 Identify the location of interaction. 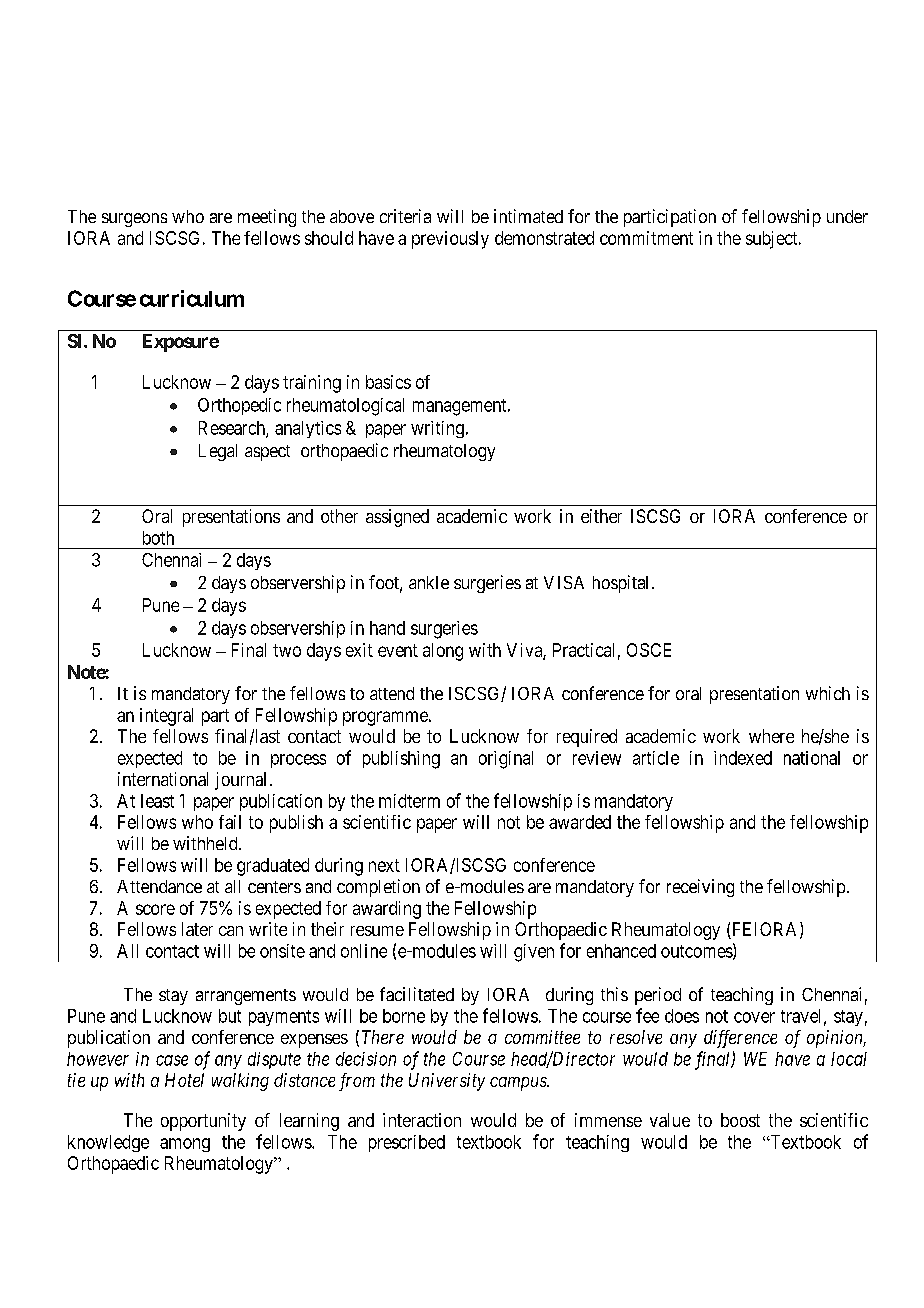
(422, 1120).
